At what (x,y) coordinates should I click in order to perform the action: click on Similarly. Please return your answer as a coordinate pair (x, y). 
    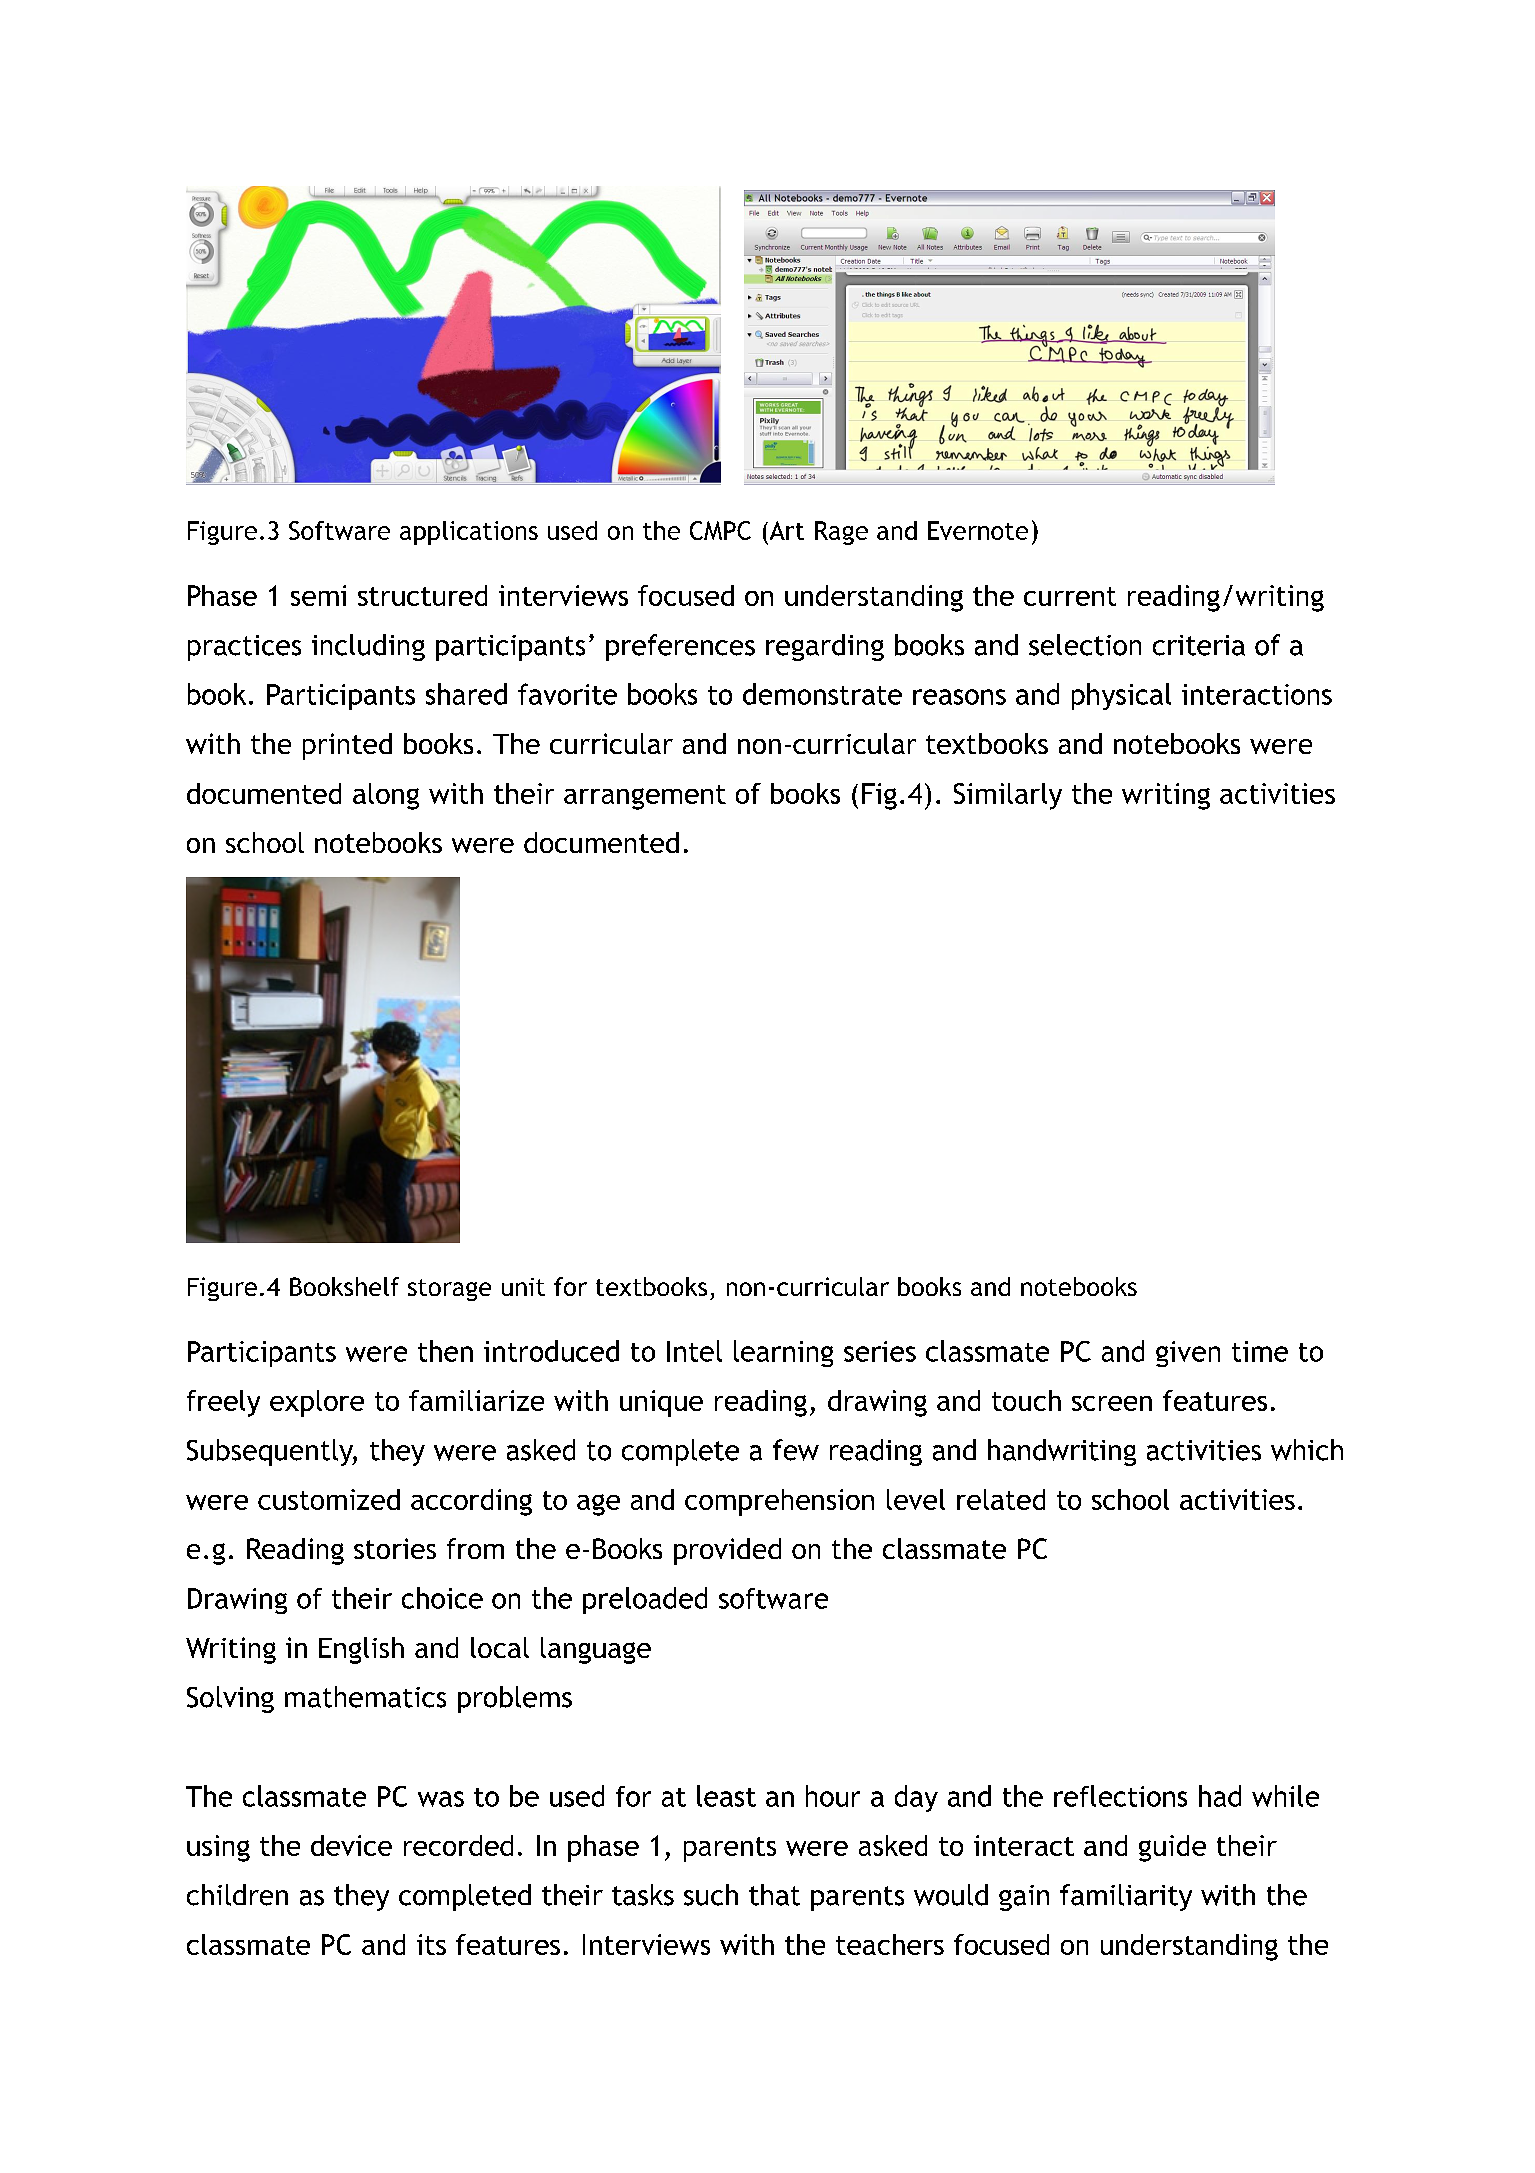
    Looking at the image, I should click on (1008, 796).
